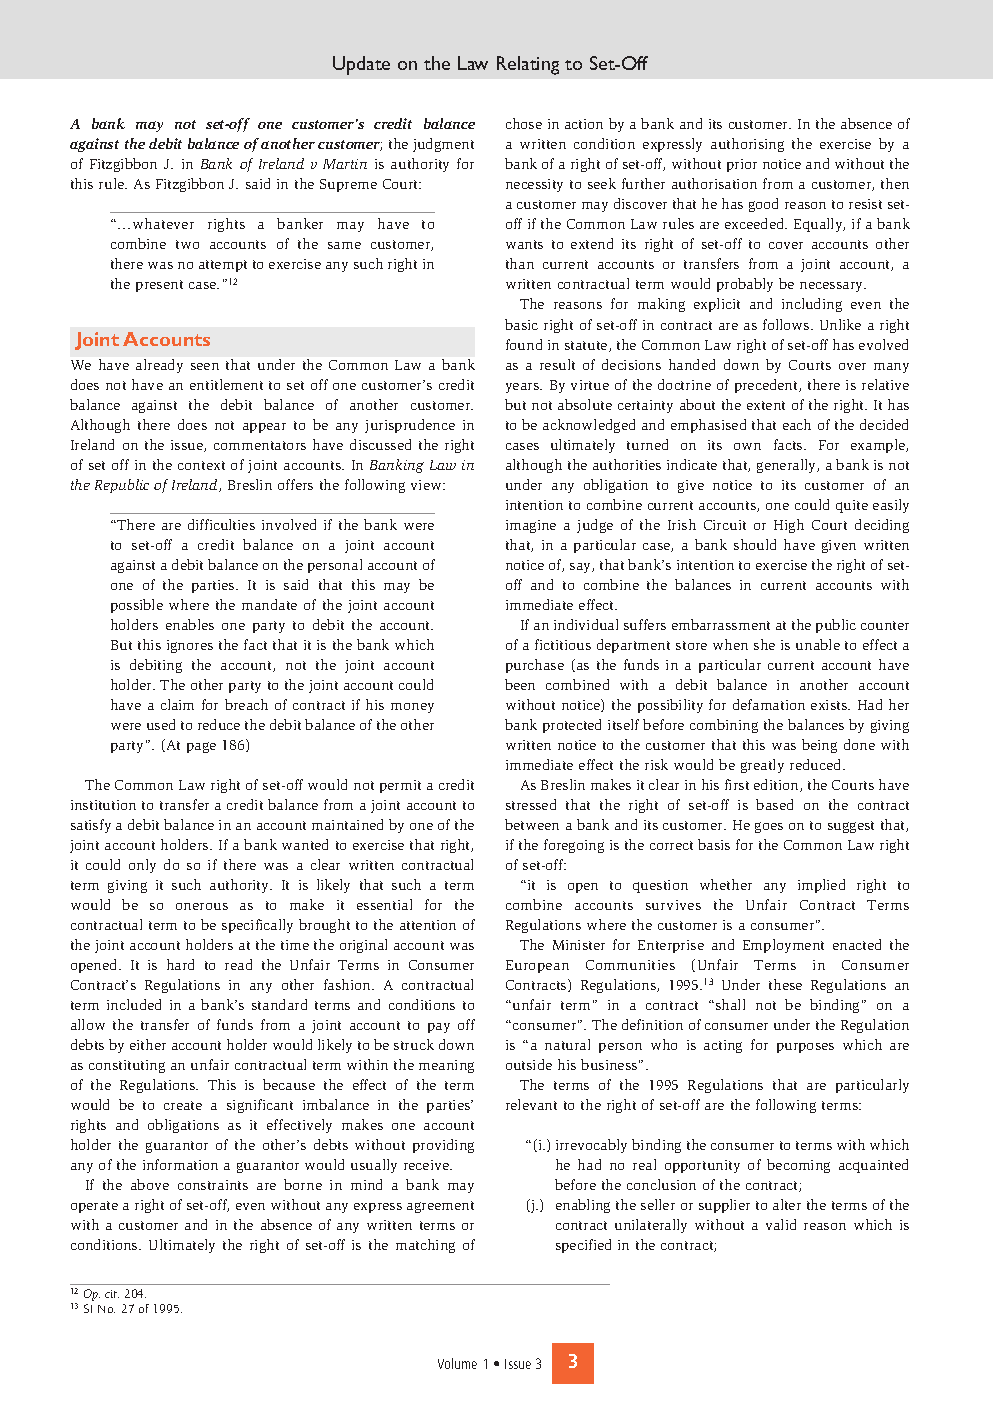  I want to click on pay, so click(439, 1028).
